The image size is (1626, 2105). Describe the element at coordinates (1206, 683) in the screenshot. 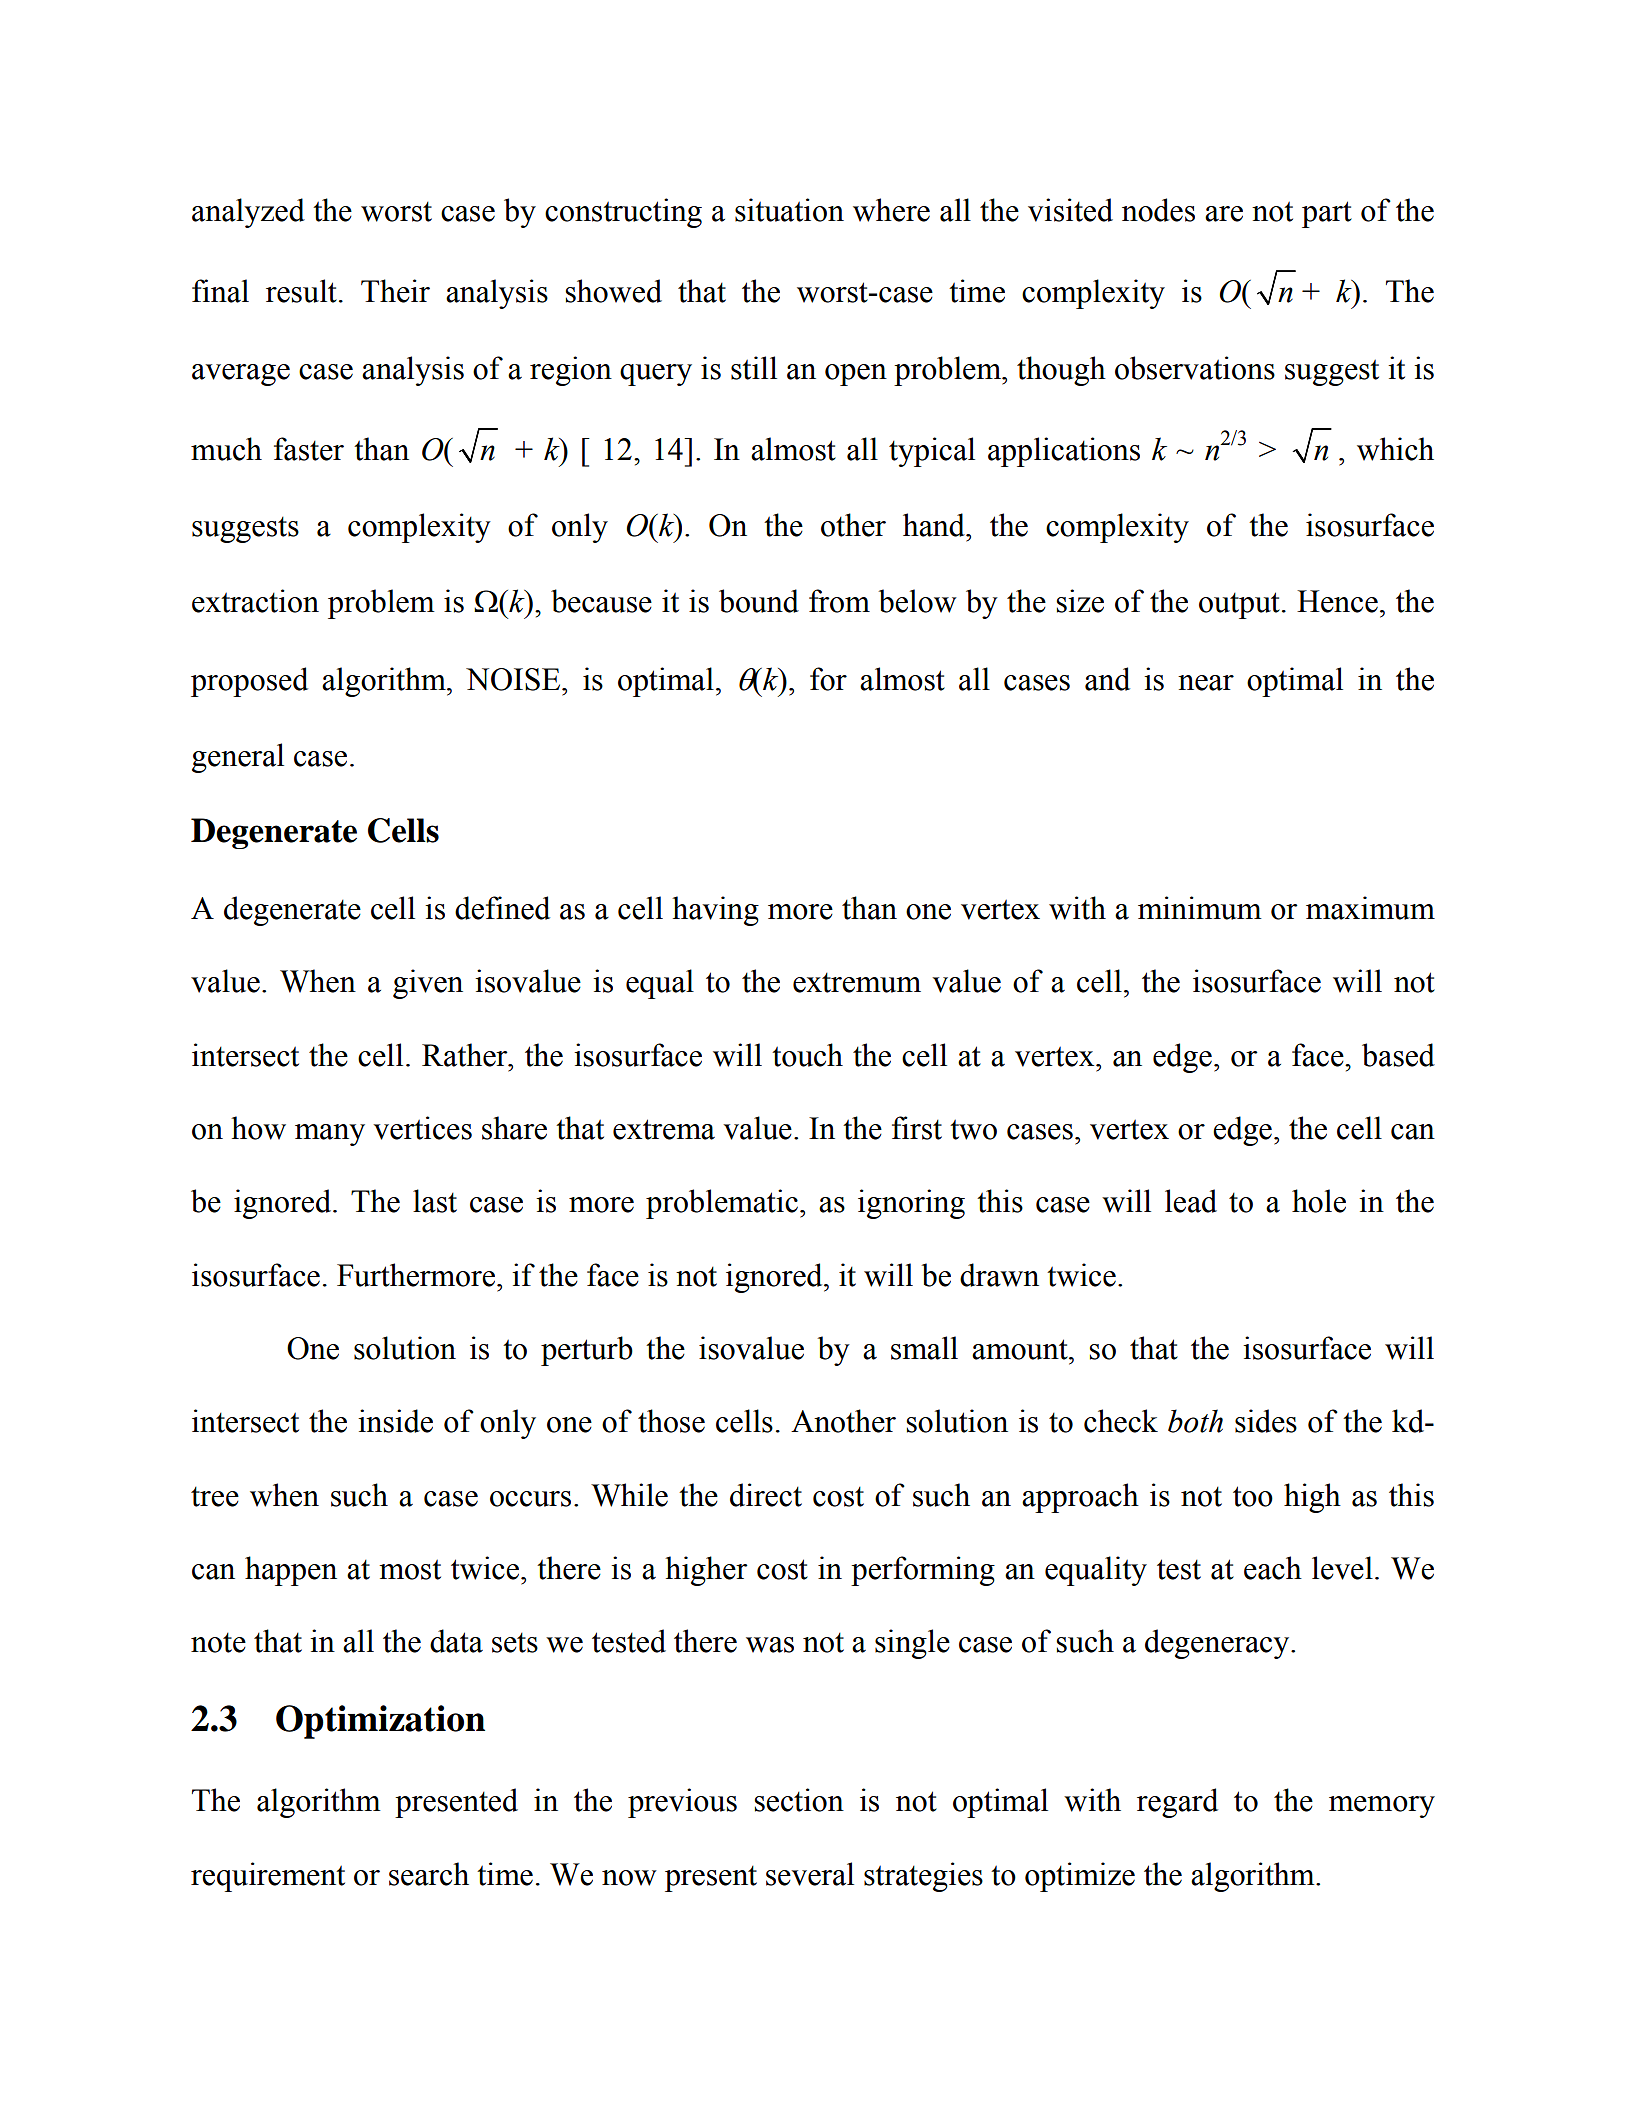

I see `near` at that location.
